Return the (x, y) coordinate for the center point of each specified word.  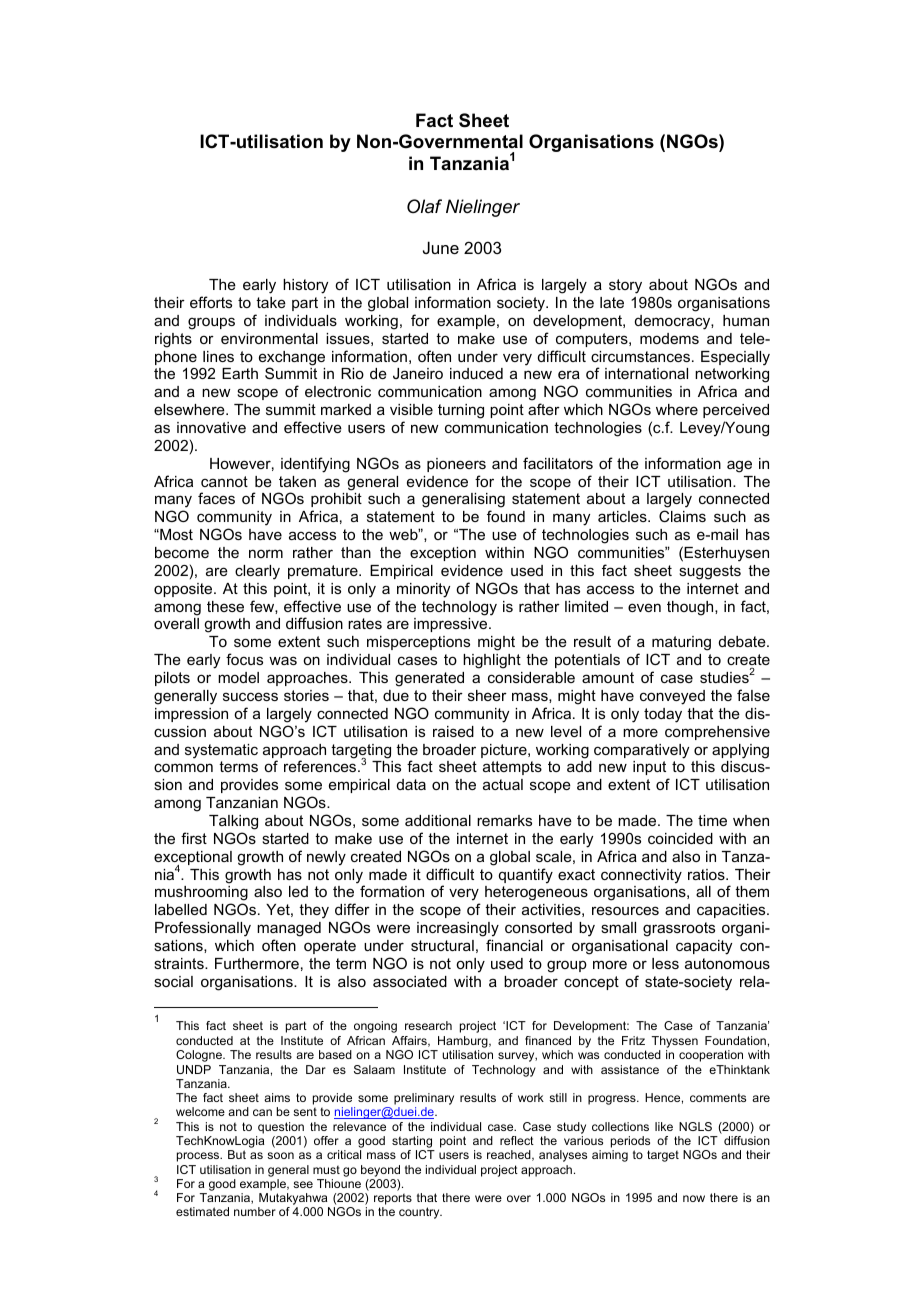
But (237, 1154)
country (420, 1213)
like (664, 1126)
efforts (211, 302)
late (612, 302)
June (441, 247)
